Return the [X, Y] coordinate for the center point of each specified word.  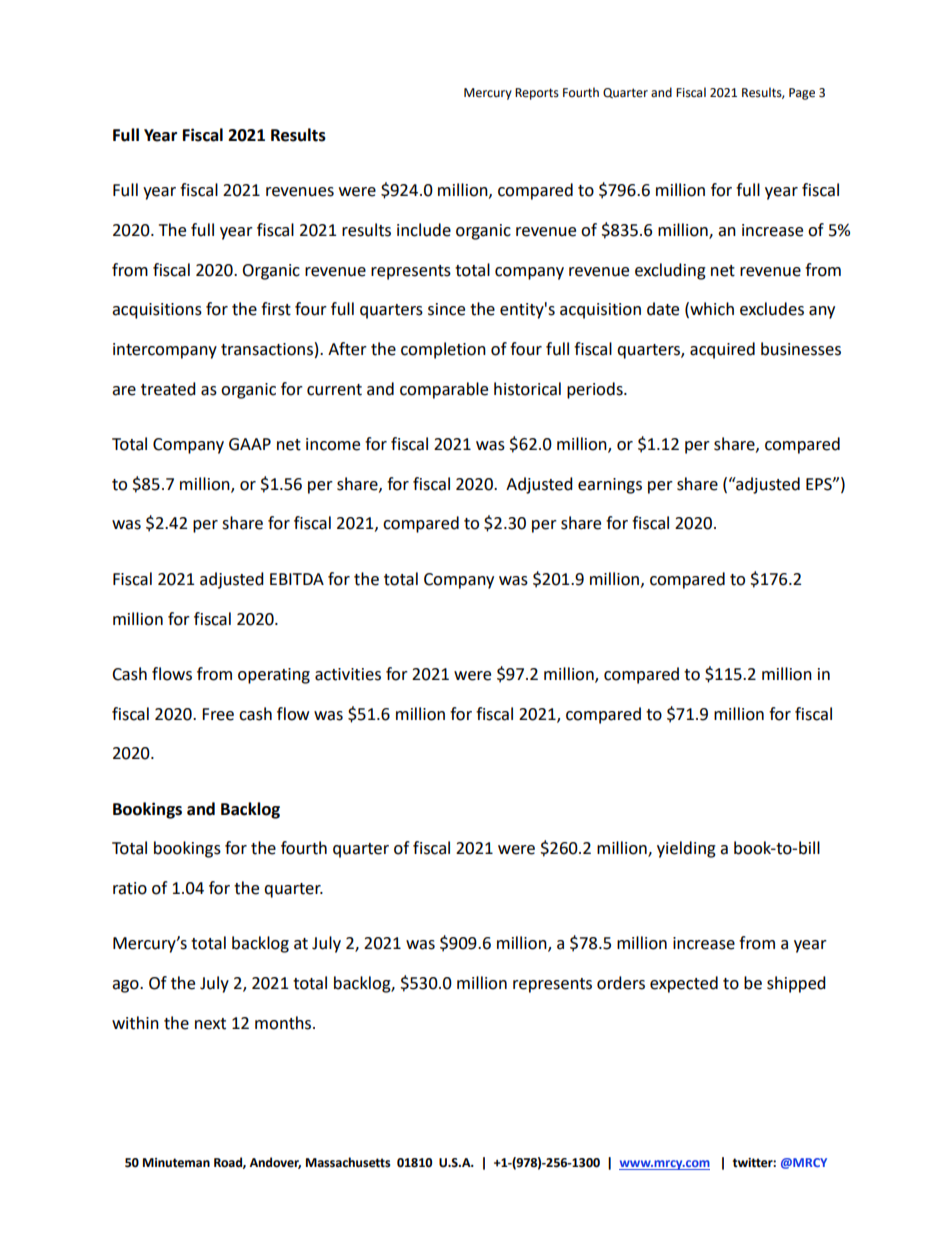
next [210, 1024]
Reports [537, 94]
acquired [722, 350]
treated [168, 389]
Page [802, 94]
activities [348, 674]
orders [621, 983]
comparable [444, 390]
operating [274, 676]
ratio [130, 888]
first [276, 309]
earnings [610, 486]
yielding [686, 849]
